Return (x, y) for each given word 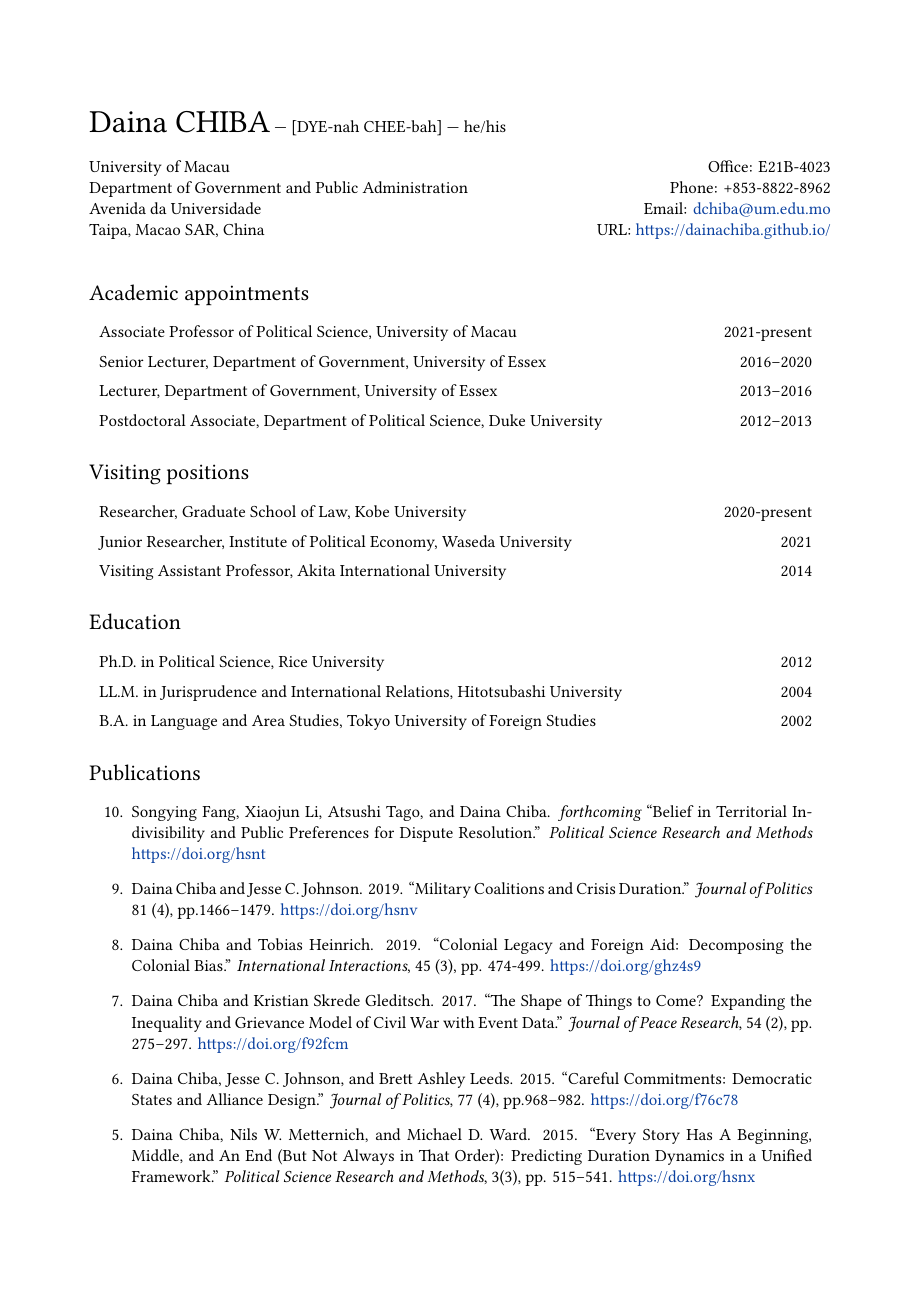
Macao (157, 229)
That (434, 1155)
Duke (507, 420)
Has (699, 1134)
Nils (243, 1134)
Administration (415, 187)
